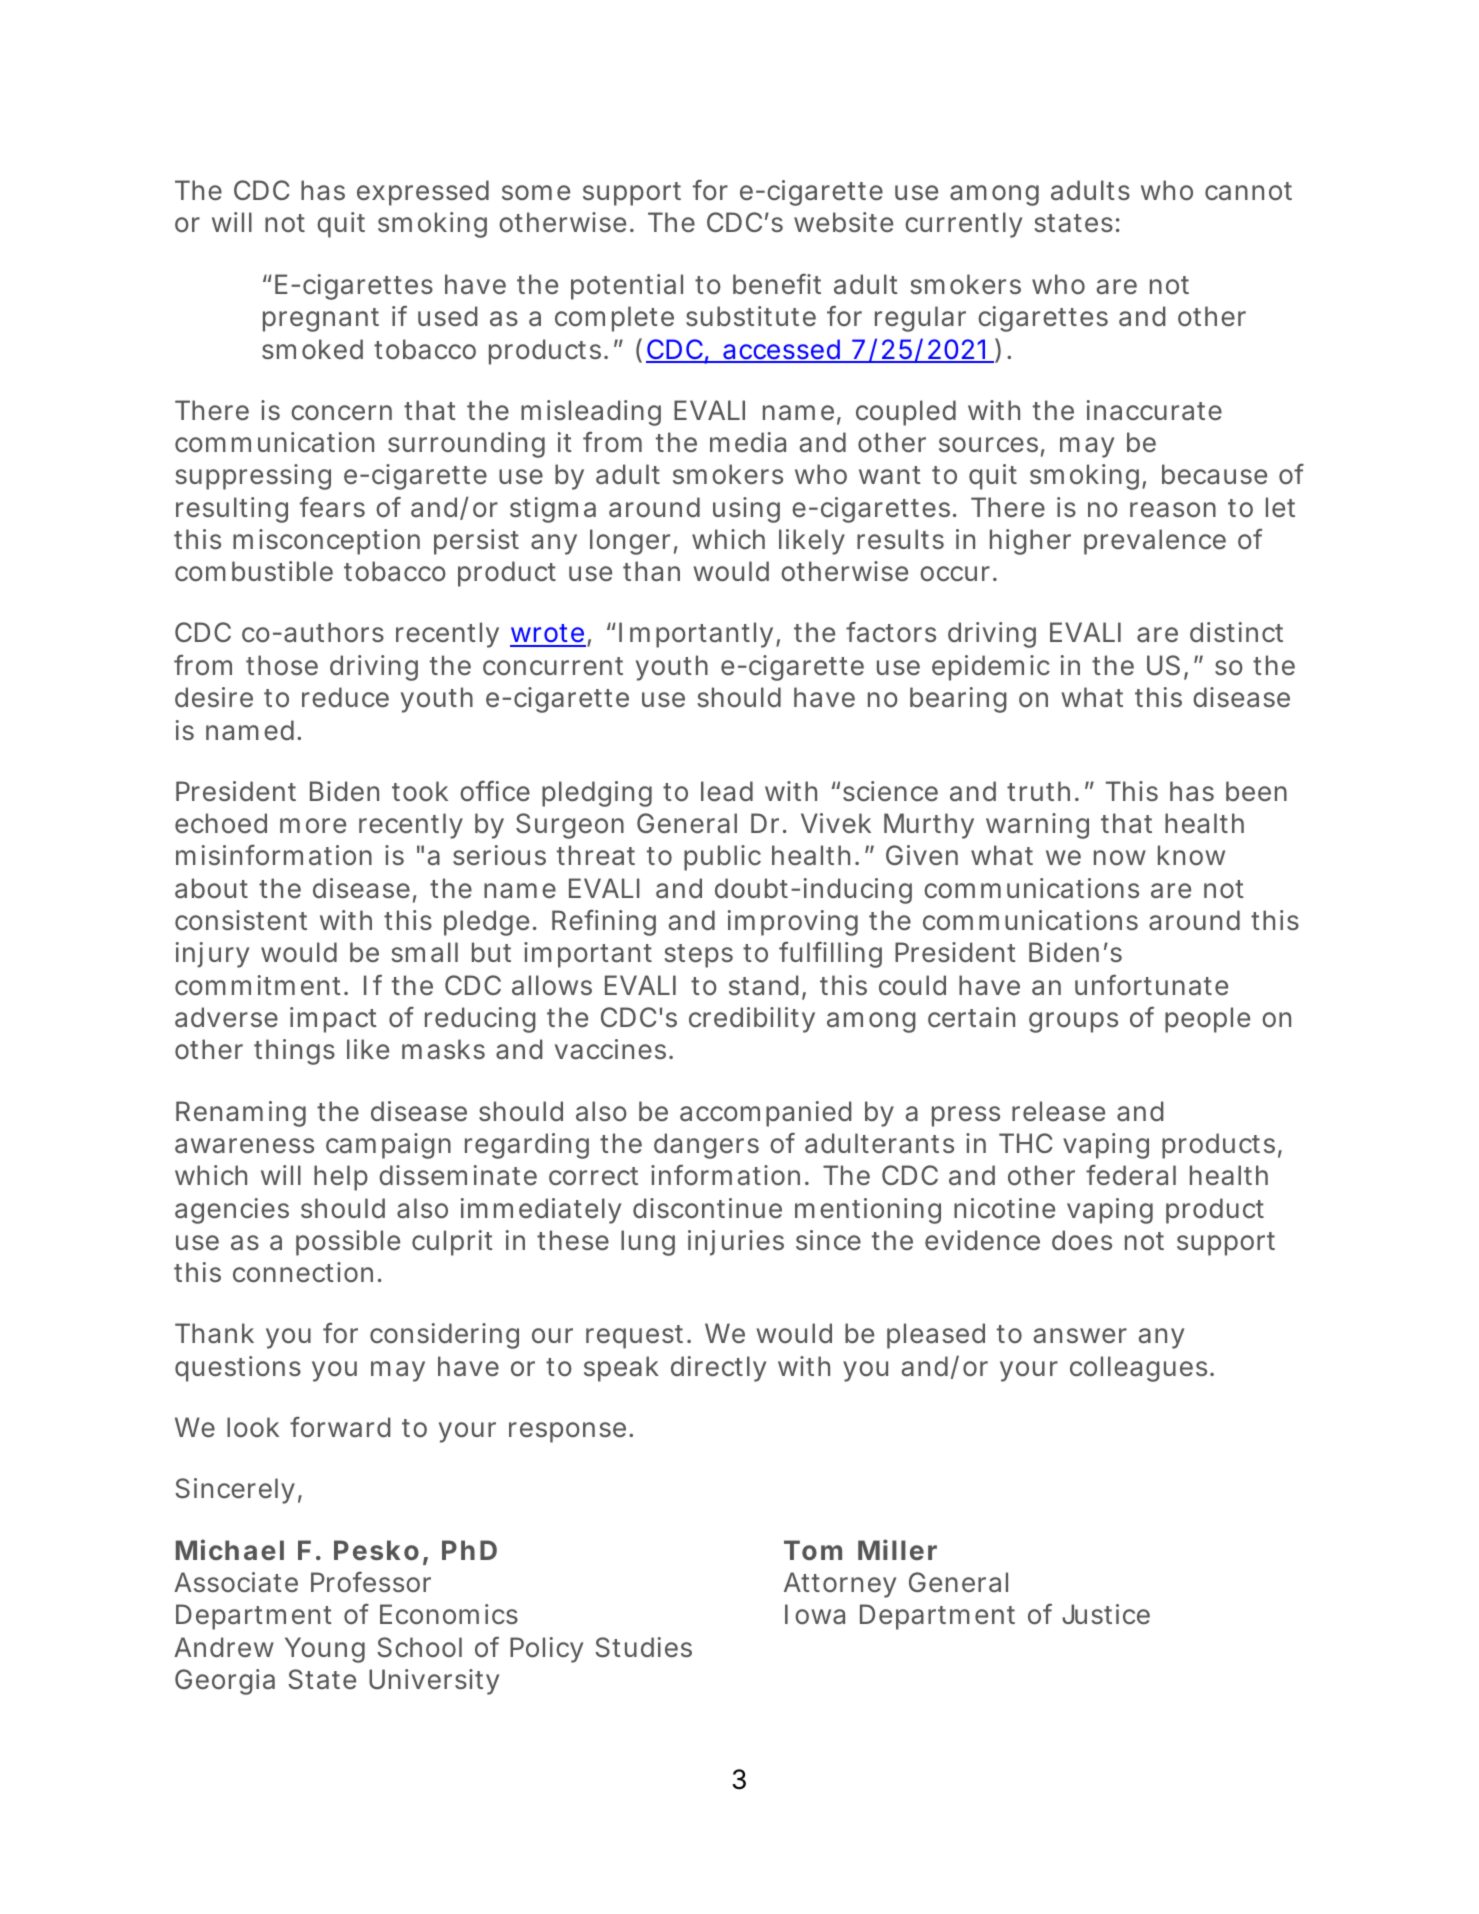 This page has width=1479, height=1914. Describe the element at coordinates (843, 222) in the page. I see `website` at that location.
